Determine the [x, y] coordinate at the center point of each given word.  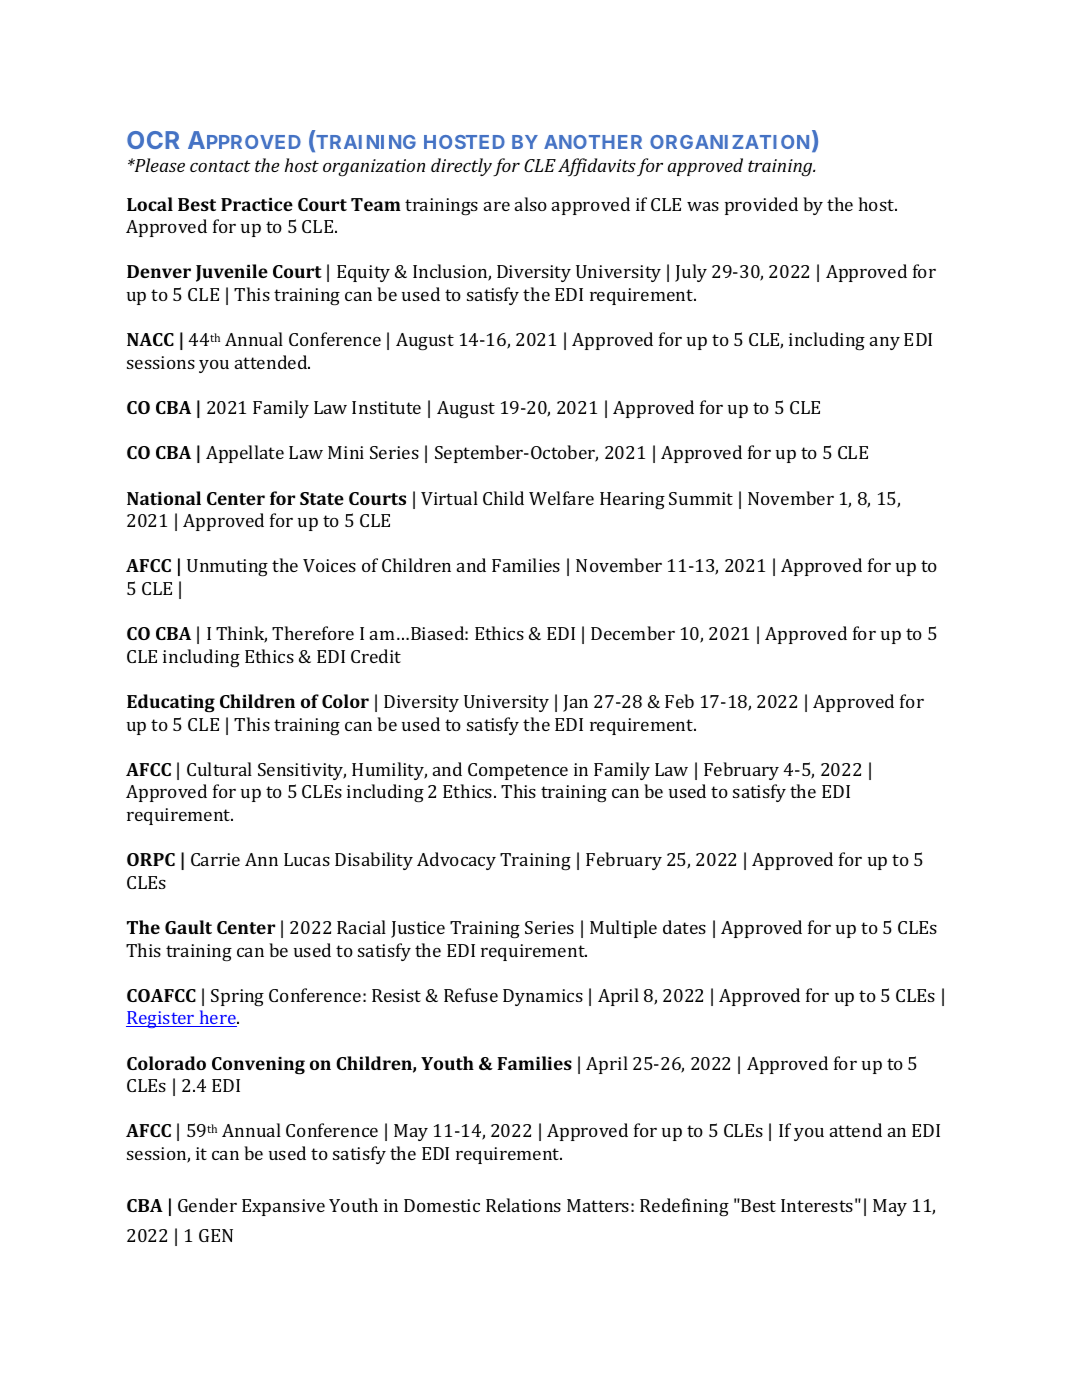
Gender [207, 1205]
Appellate [245, 454]
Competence [518, 771]
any [885, 343]
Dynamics [543, 997]
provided [761, 206]
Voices [329, 565]
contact [220, 166]
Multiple [623, 929]
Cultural [219, 769]
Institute [386, 407]
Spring [237, 998]
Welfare [561, 498]
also [531, 204]
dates [684, 927]
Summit [701, 498]
